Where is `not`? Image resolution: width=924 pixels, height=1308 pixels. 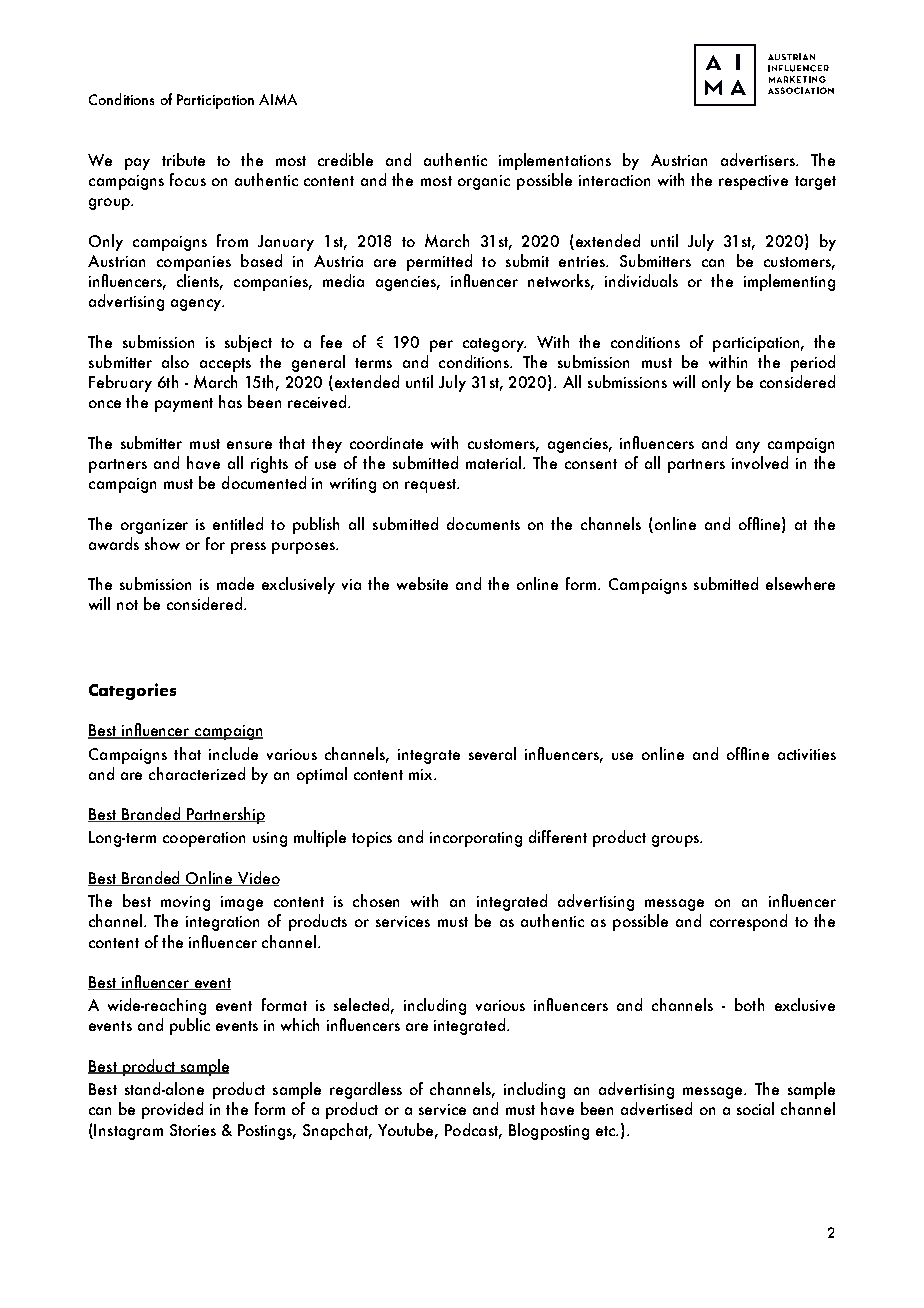 not is located at coordinates (127, 605).
